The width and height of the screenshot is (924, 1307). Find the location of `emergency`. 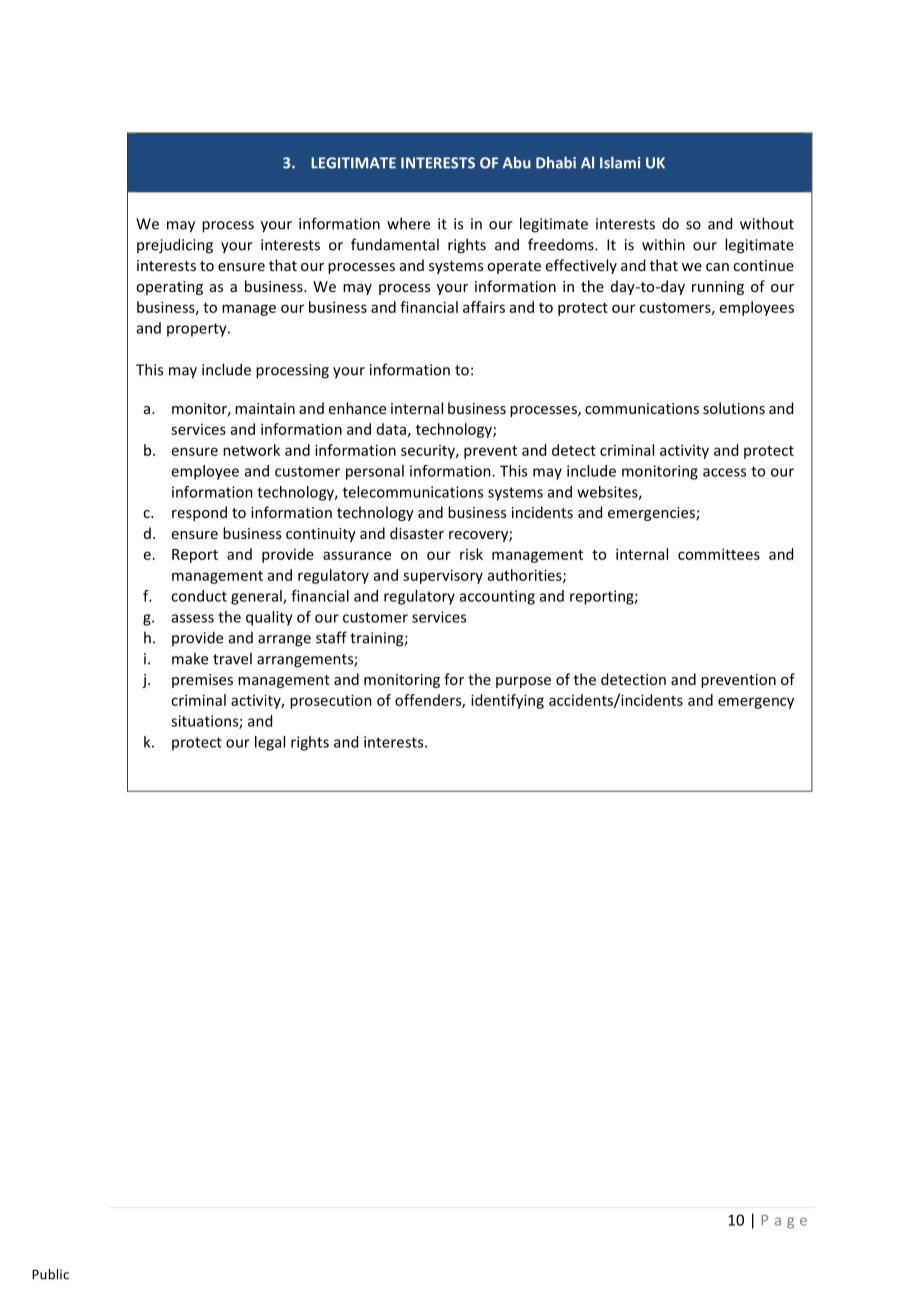

emergency is located at coordinates (756, 703).
